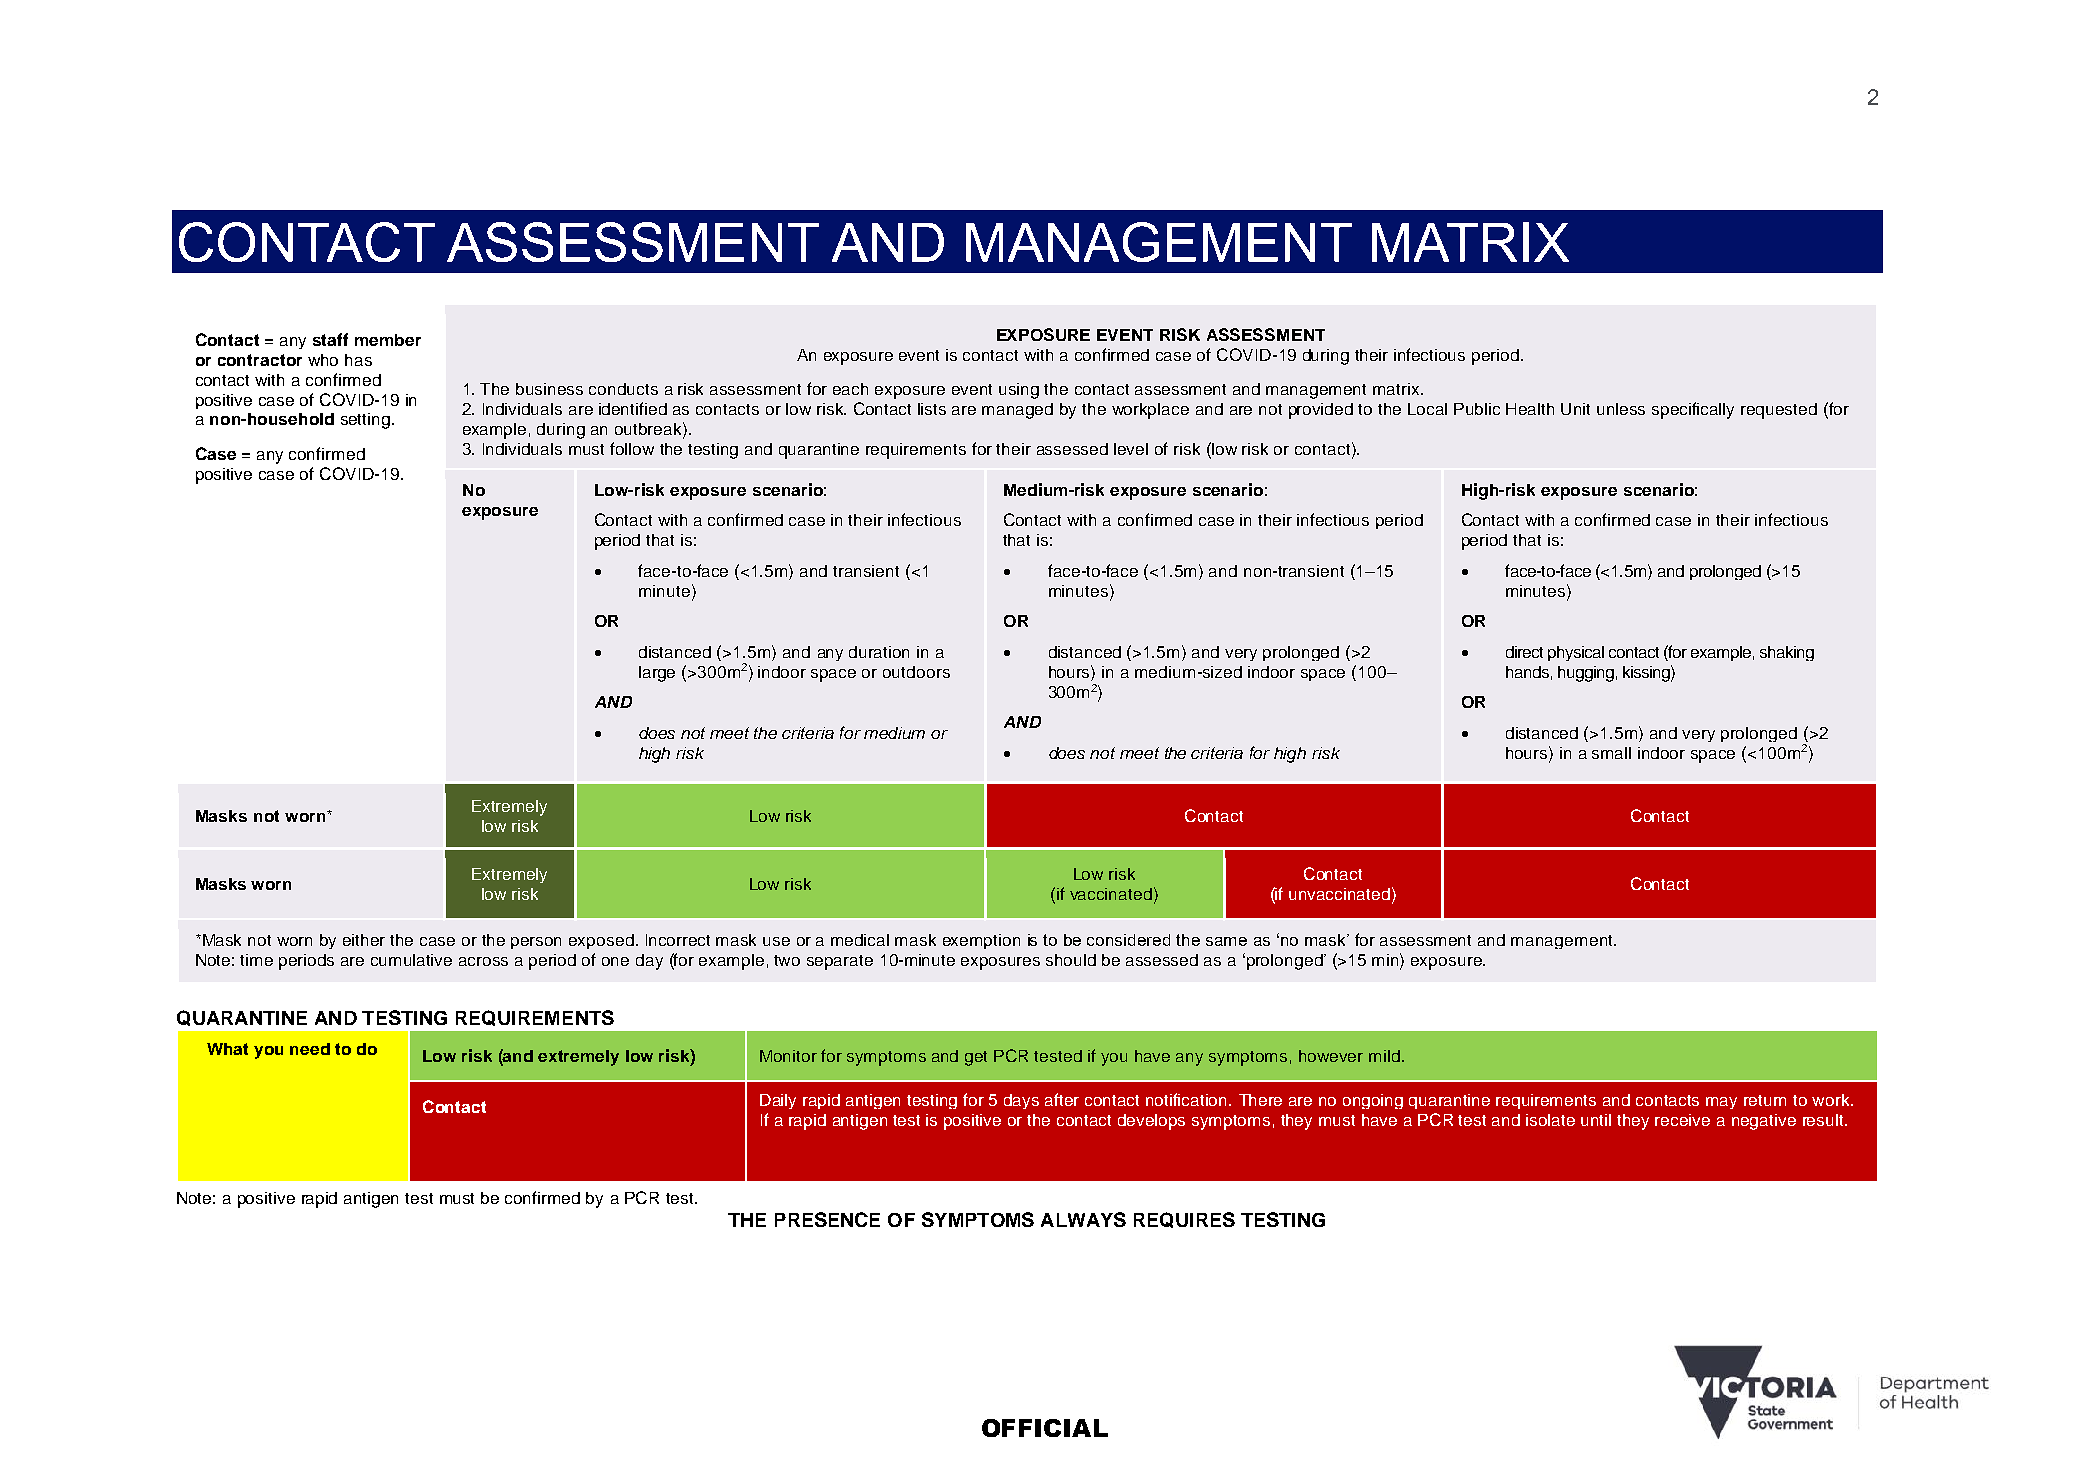  Describe the element at coordinates (1184, 1220) in the image. I see `REQUIRES` at that location.
